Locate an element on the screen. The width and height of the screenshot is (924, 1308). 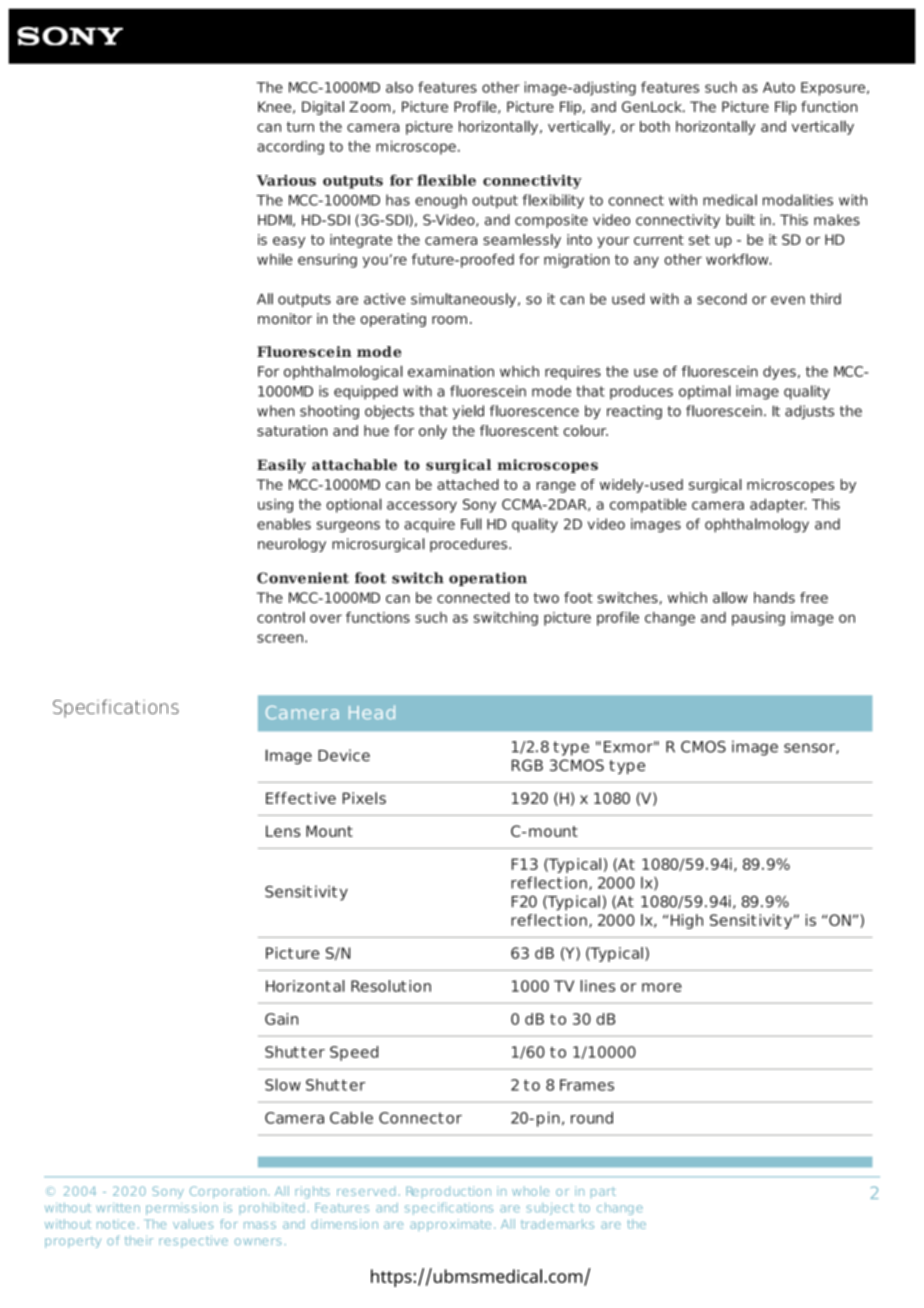
Gain is located at coordinates (281, 1019).
